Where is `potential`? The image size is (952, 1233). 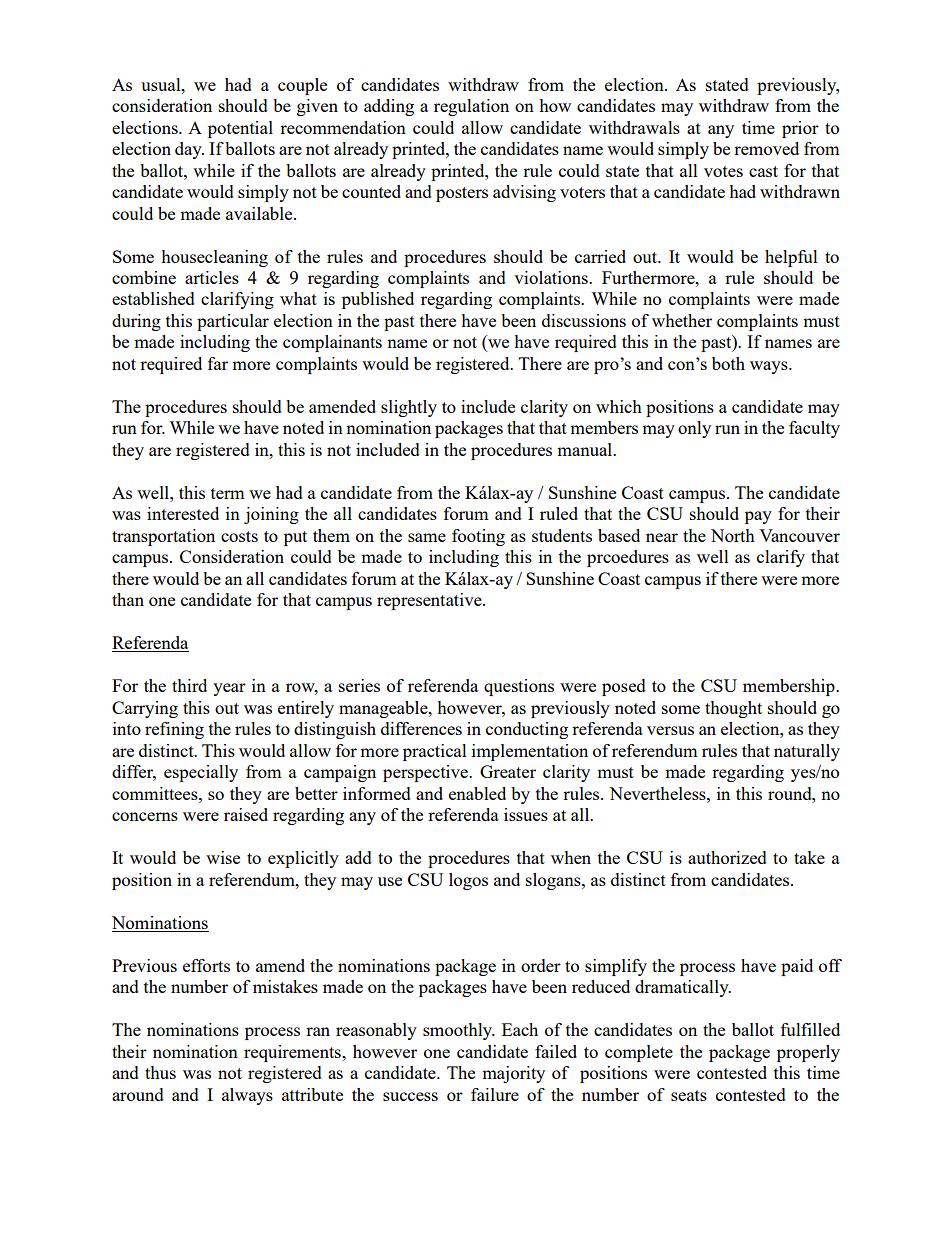 potential is located at coordinates (240, 129).
